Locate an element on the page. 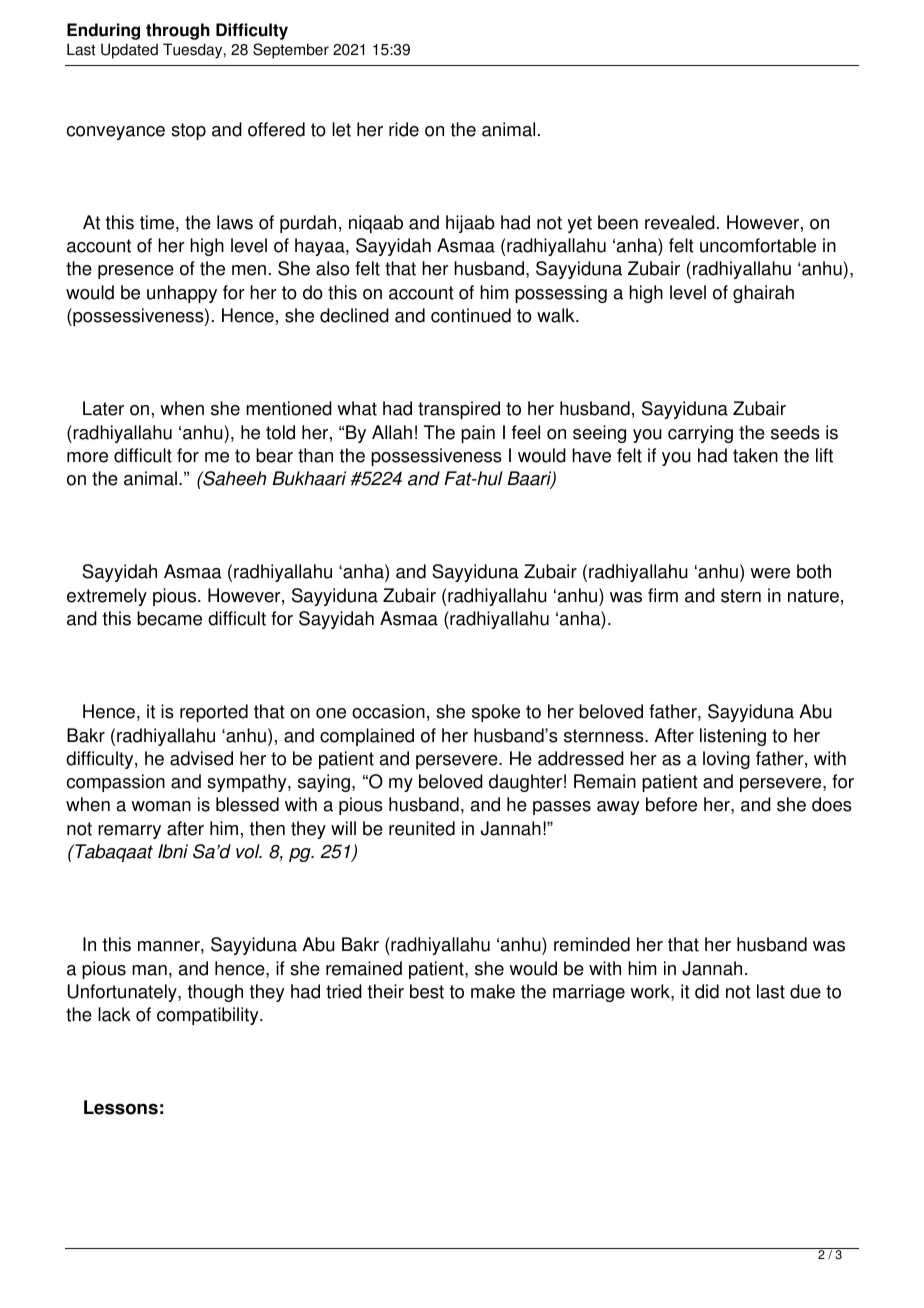 The width and height of the document is (924, 1308). revealed is located at coordinates (680, 222).
